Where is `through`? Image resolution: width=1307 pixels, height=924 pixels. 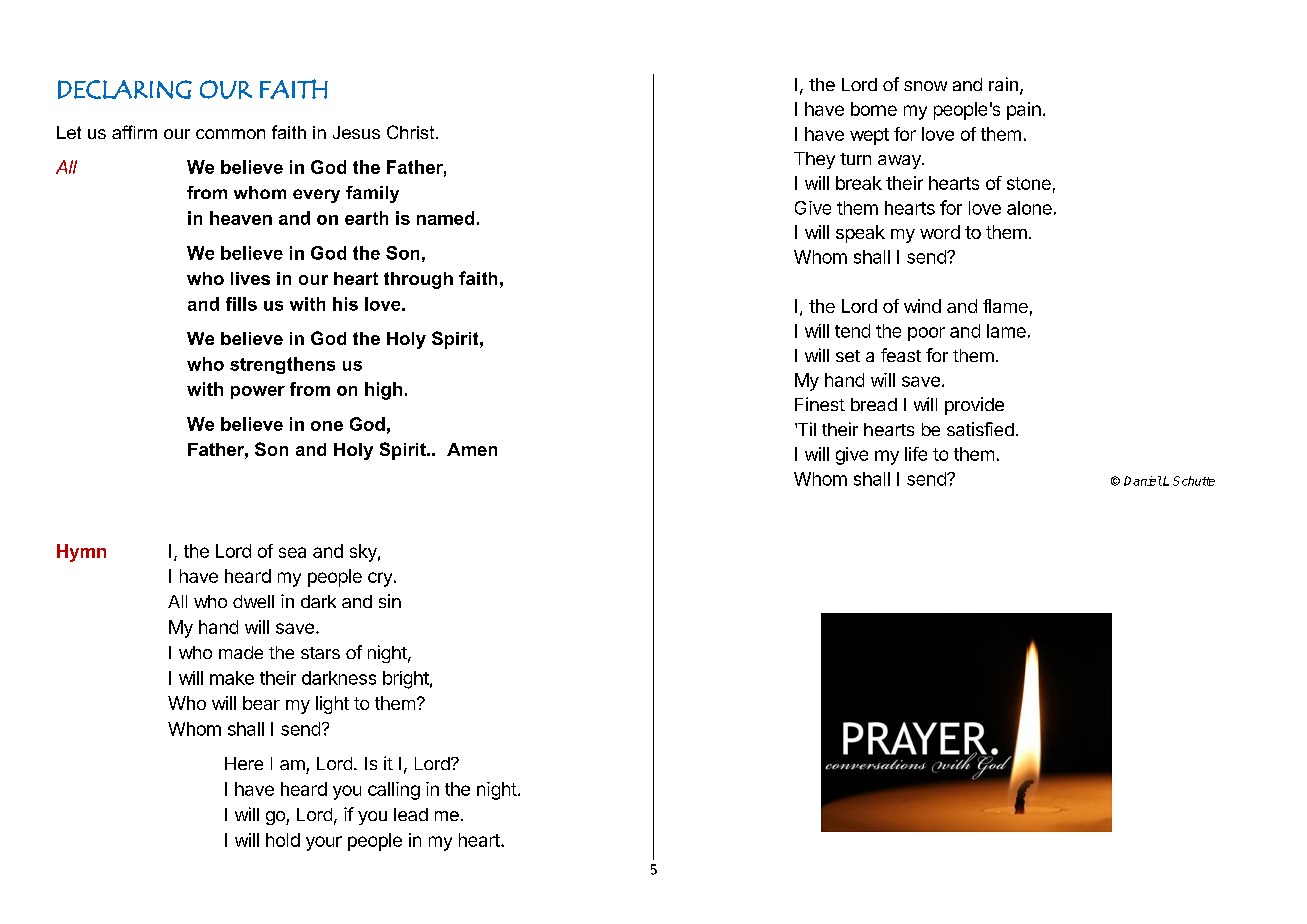
through is located at coordinates (418, 280).
